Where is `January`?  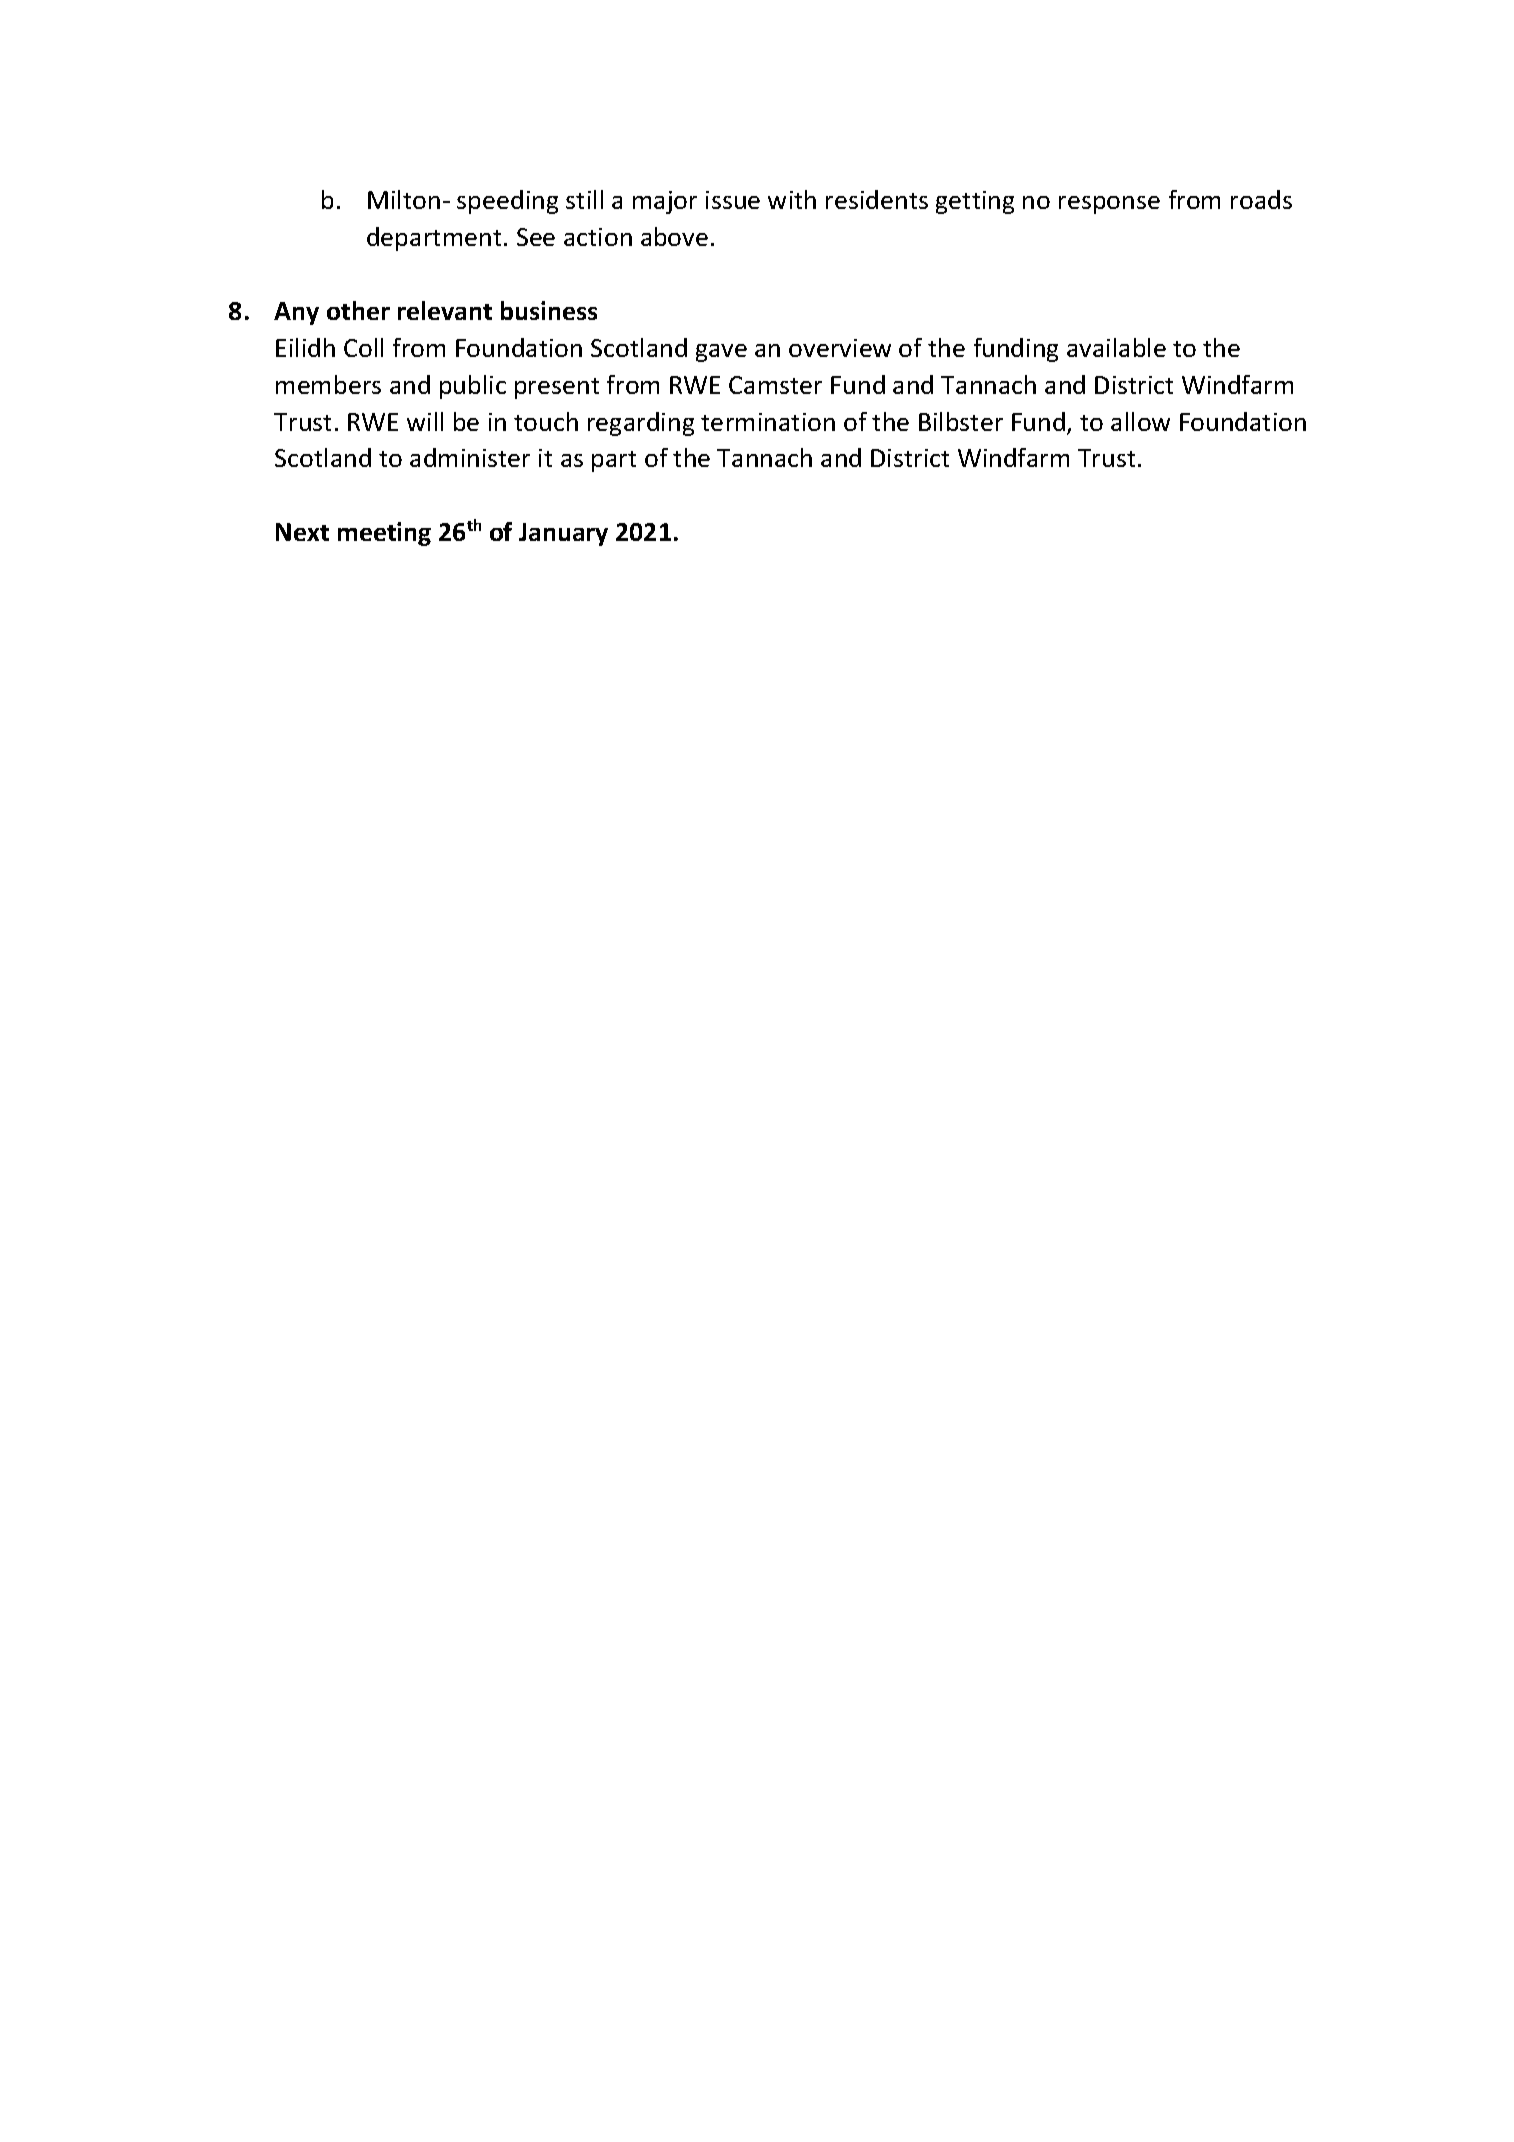 January is located at coordinates (563, 534).
